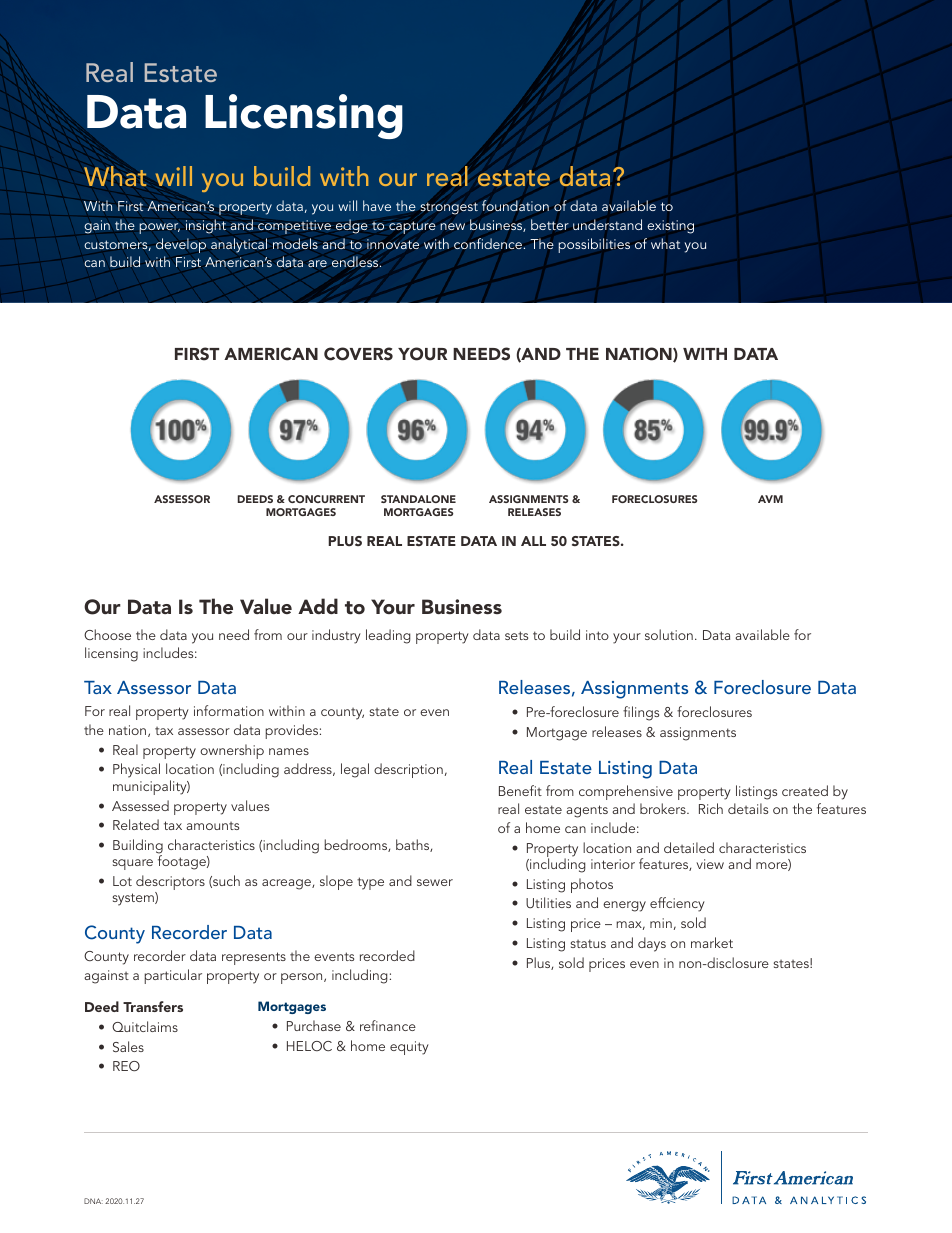  What do you see at coordinates (418, 499) in the screenshot?
I see `STANDALONE` at bounding box center [418, 499].
